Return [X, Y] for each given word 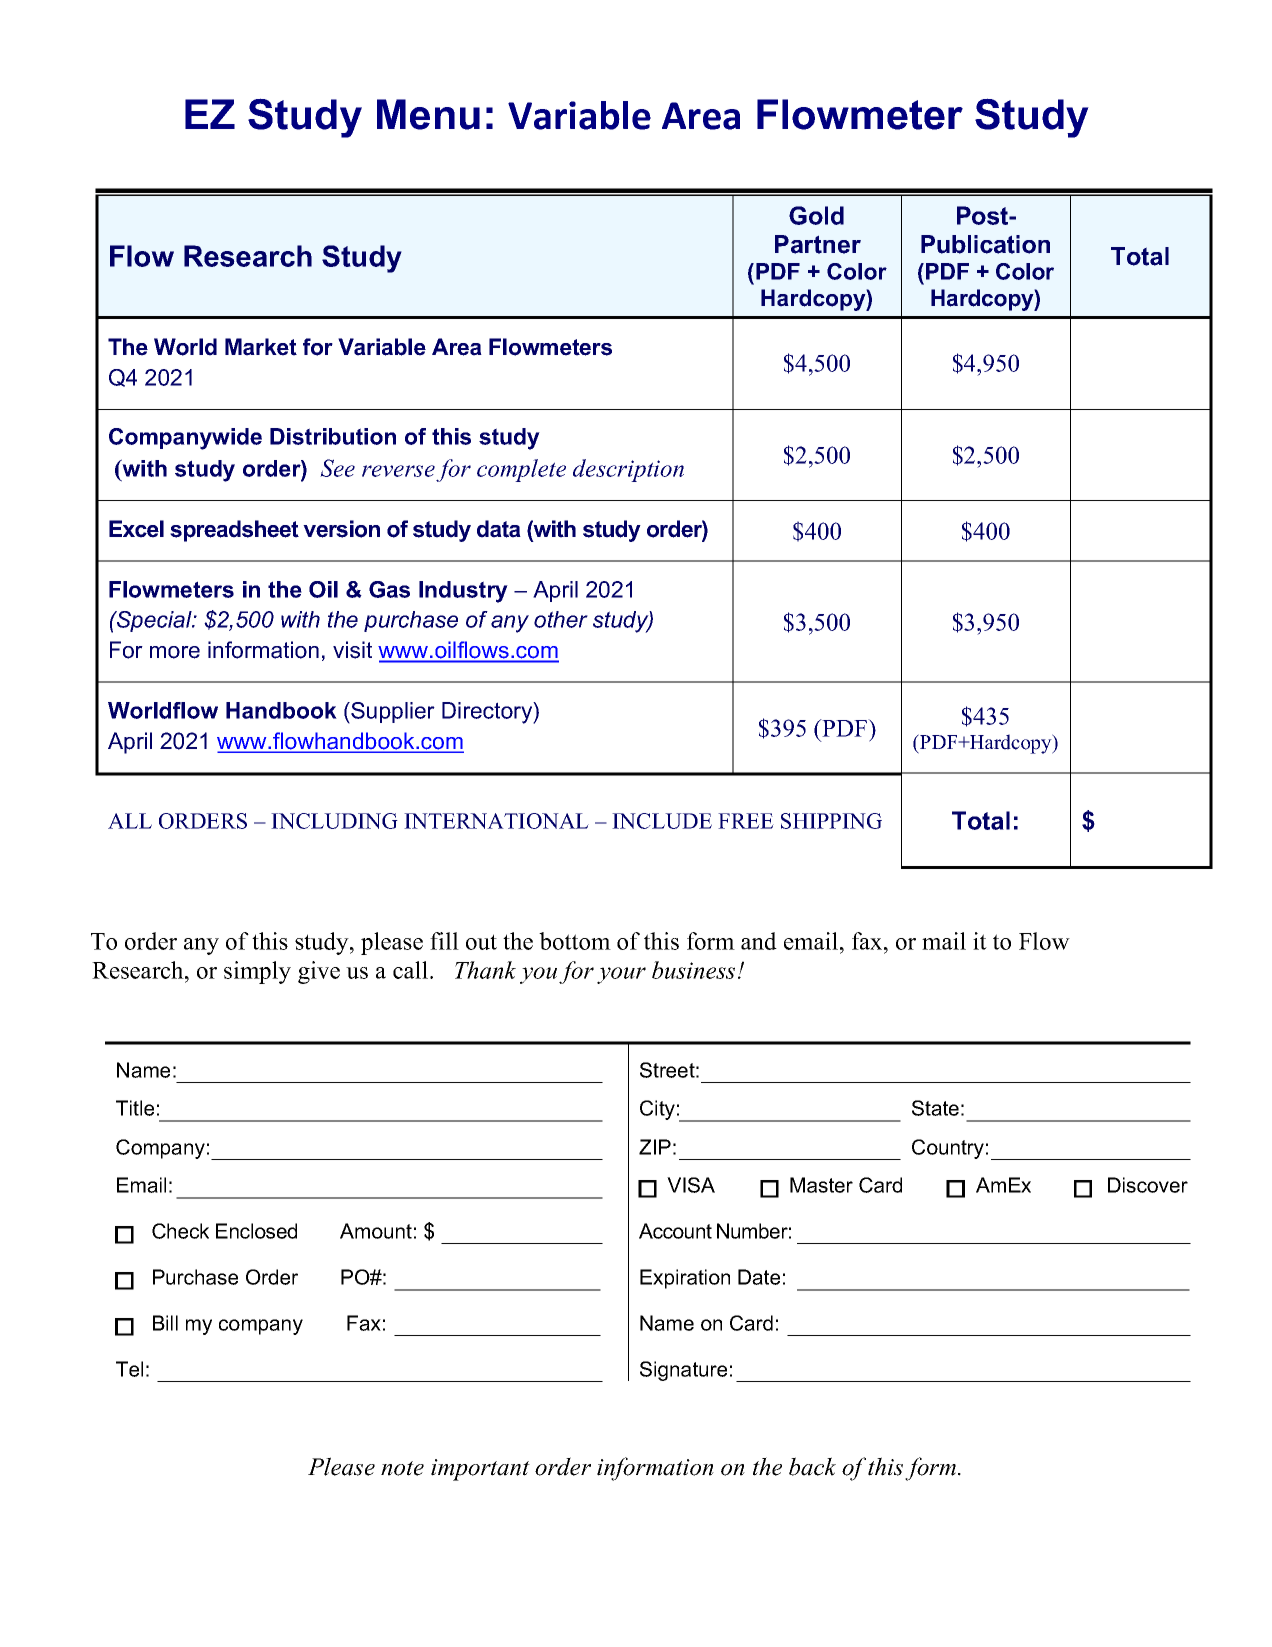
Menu [428, 114]
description [628, 470]
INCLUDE [662, 821]
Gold [816, 215]
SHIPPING [831, 821]
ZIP [655, 1147]
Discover [1148, 1185]
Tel [129, 1369]
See [337, 468]
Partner [818, 244]
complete [521, 470]
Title [135, 1108]
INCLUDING [334, 821]
